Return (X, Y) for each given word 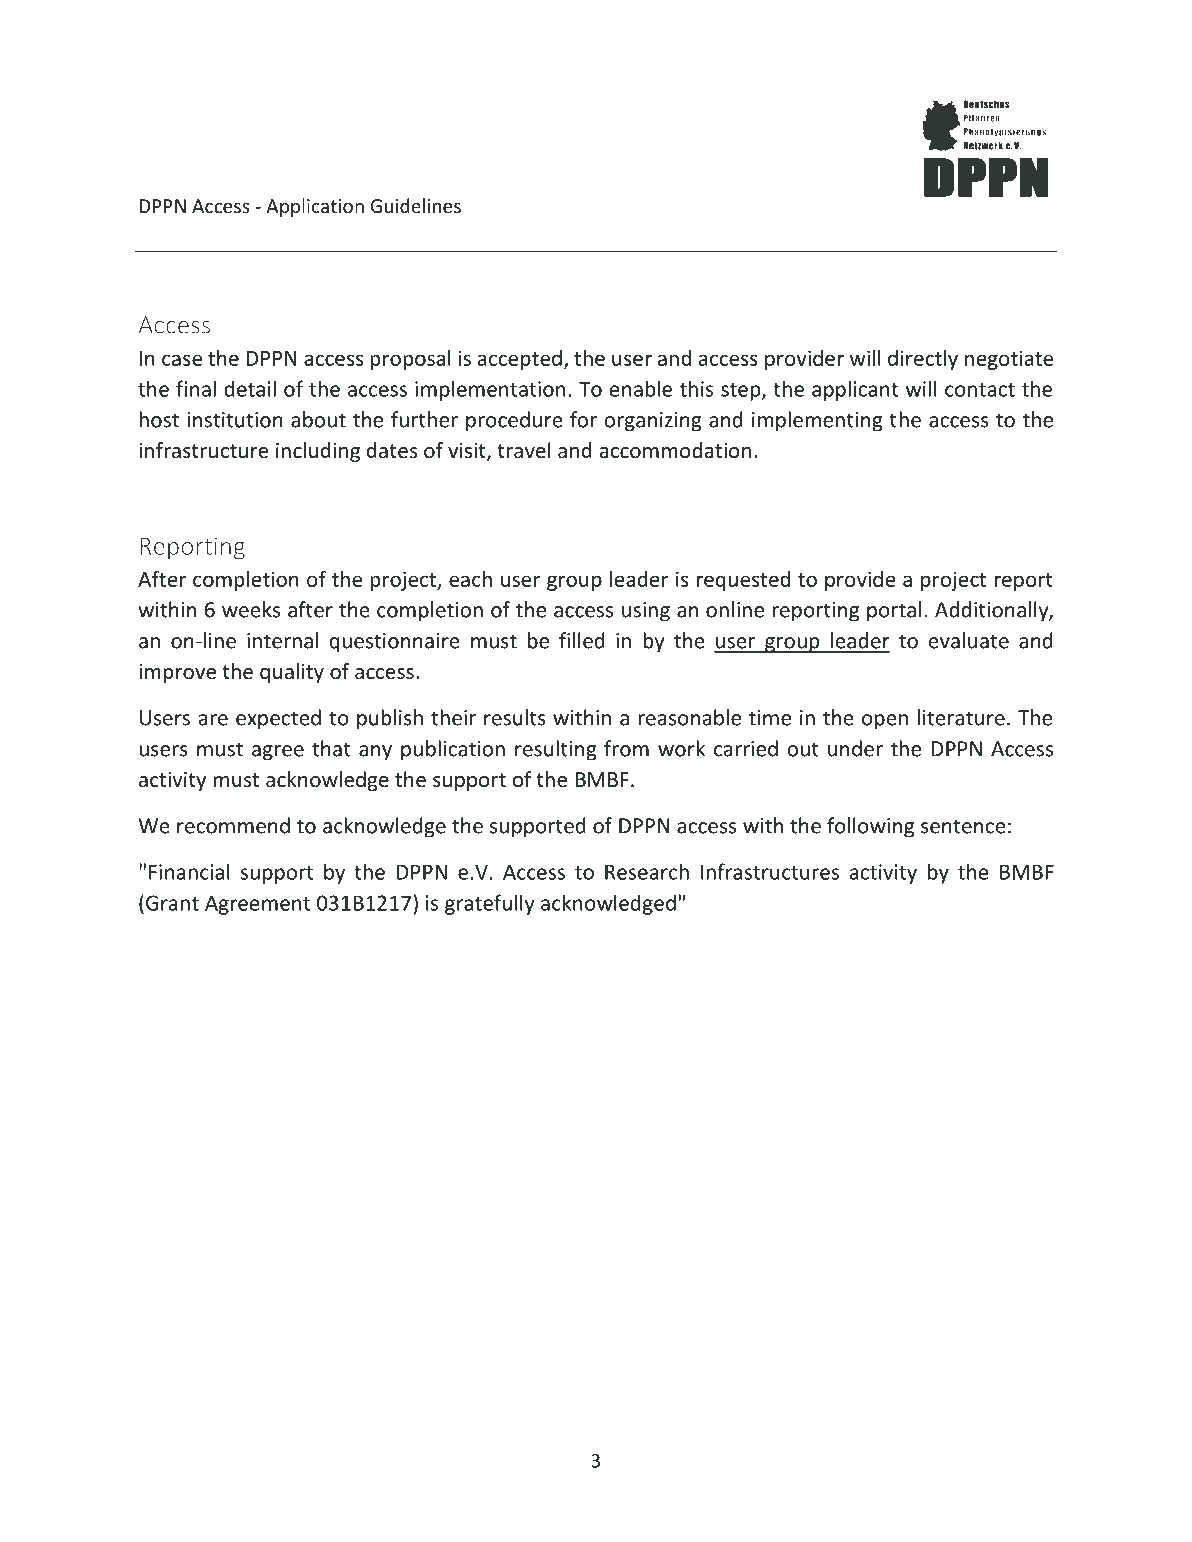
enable (641, 388)
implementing (817, 421)
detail (250, 388)
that (331, 748)
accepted (520, 360)
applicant (855, 390)
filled (582, 640)
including (318, 452)
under (855, 748)
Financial (189, 871)
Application (315, 207)
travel (524, 450)
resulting (556, 750)
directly (923, 360)
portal (894, 611)
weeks (251, 609)
